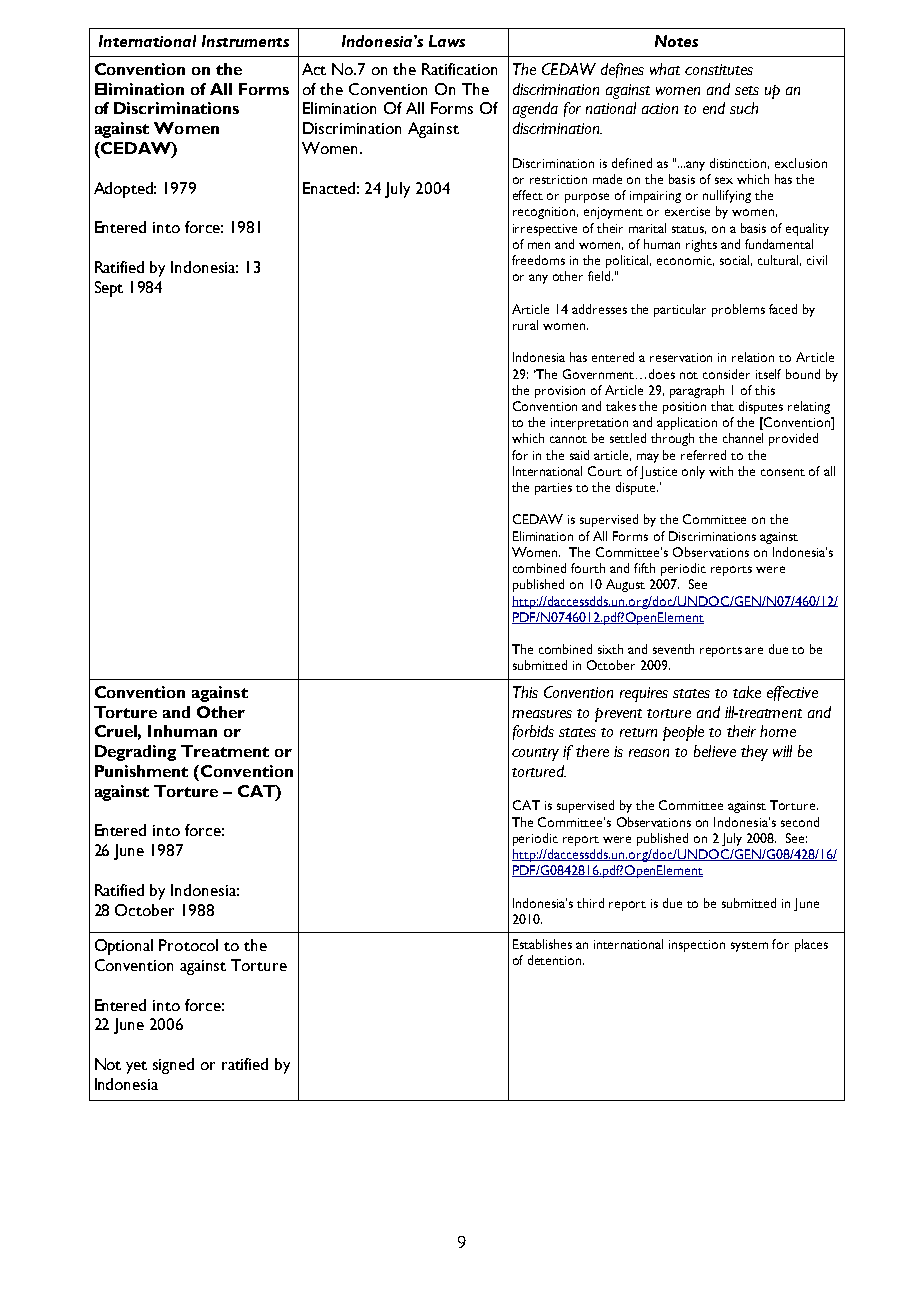  Describe the element at coordinates (588, 568) in the document. I see `fourth` at that location.
